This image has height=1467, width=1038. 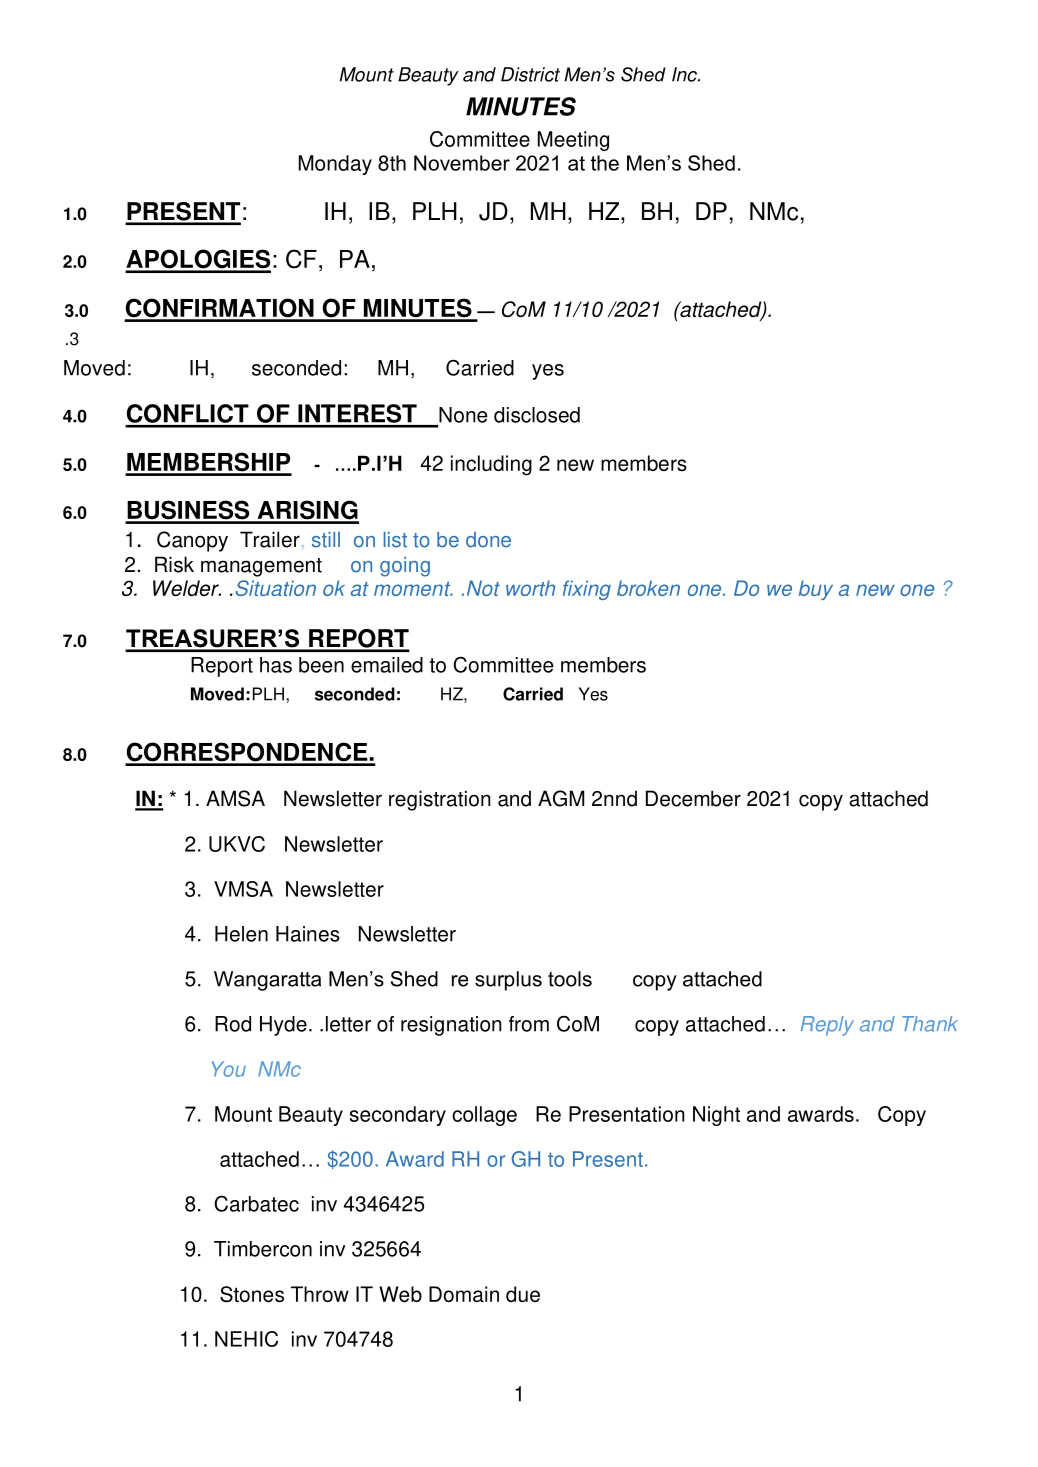 What do you see at coordinates (491, 465) in the image?
I see `including` at bounding box center [491, 465].
